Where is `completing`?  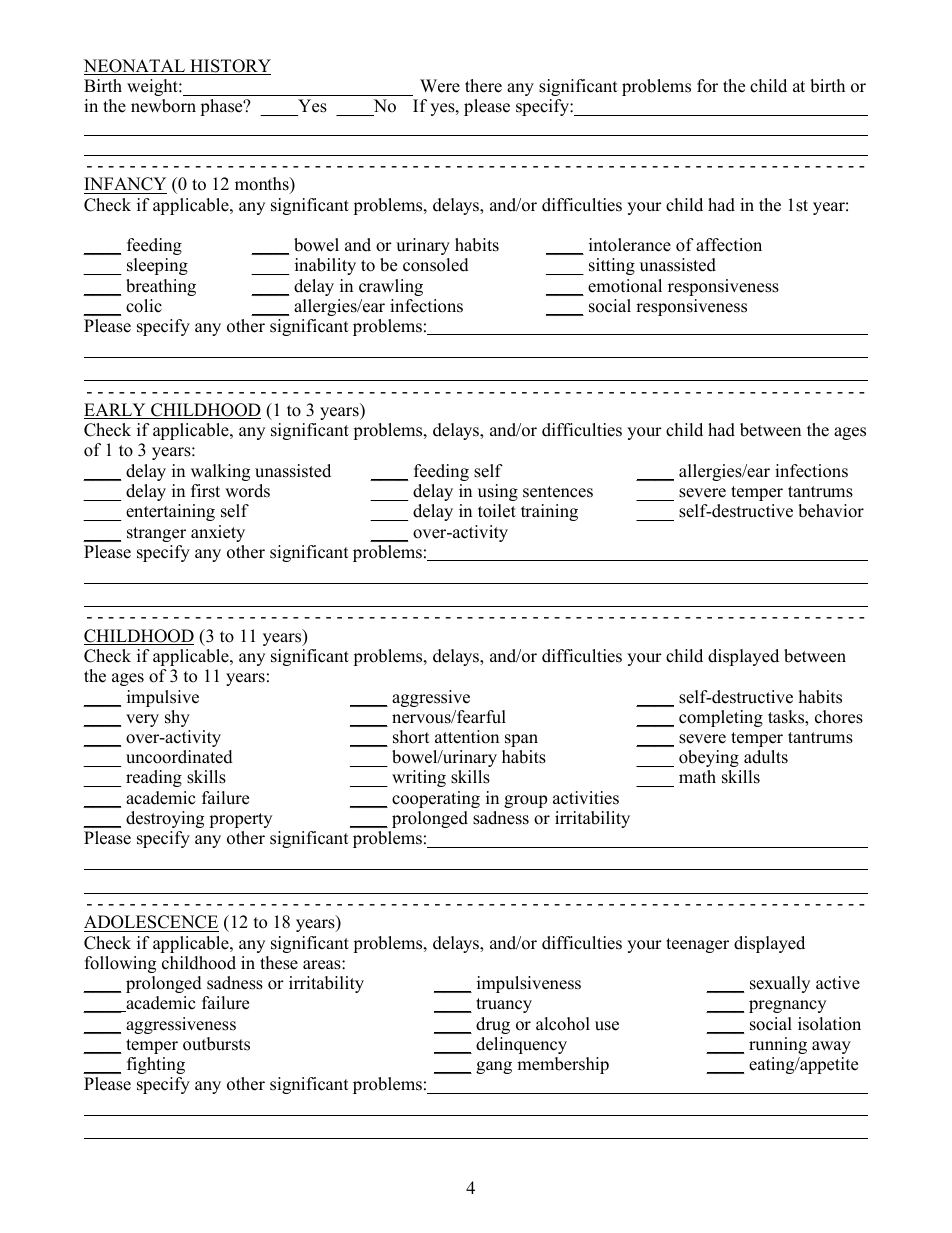 completing is located at coordinates (721, 718).
